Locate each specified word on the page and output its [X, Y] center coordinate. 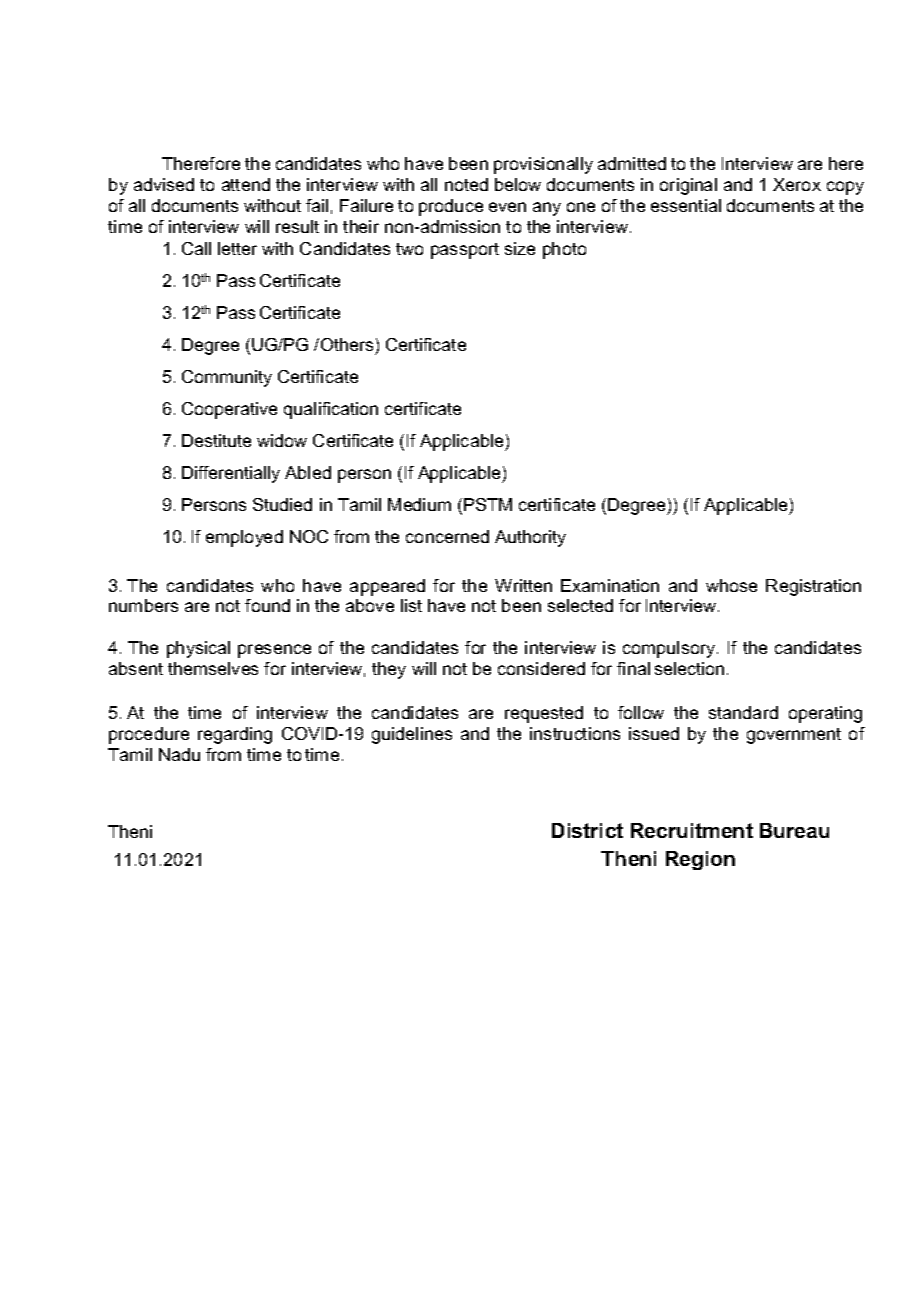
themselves [213, 668]
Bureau [794, 830]
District [587, 830]
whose [731, 585]
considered [541, 668]
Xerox [797, 184]
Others [347, 344]
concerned [447, 536]
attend [246, 184]
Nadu [179, 754]
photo [564, 250]
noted [466, 184]
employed [244, 538]
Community [227, 378]
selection [689, 668]
